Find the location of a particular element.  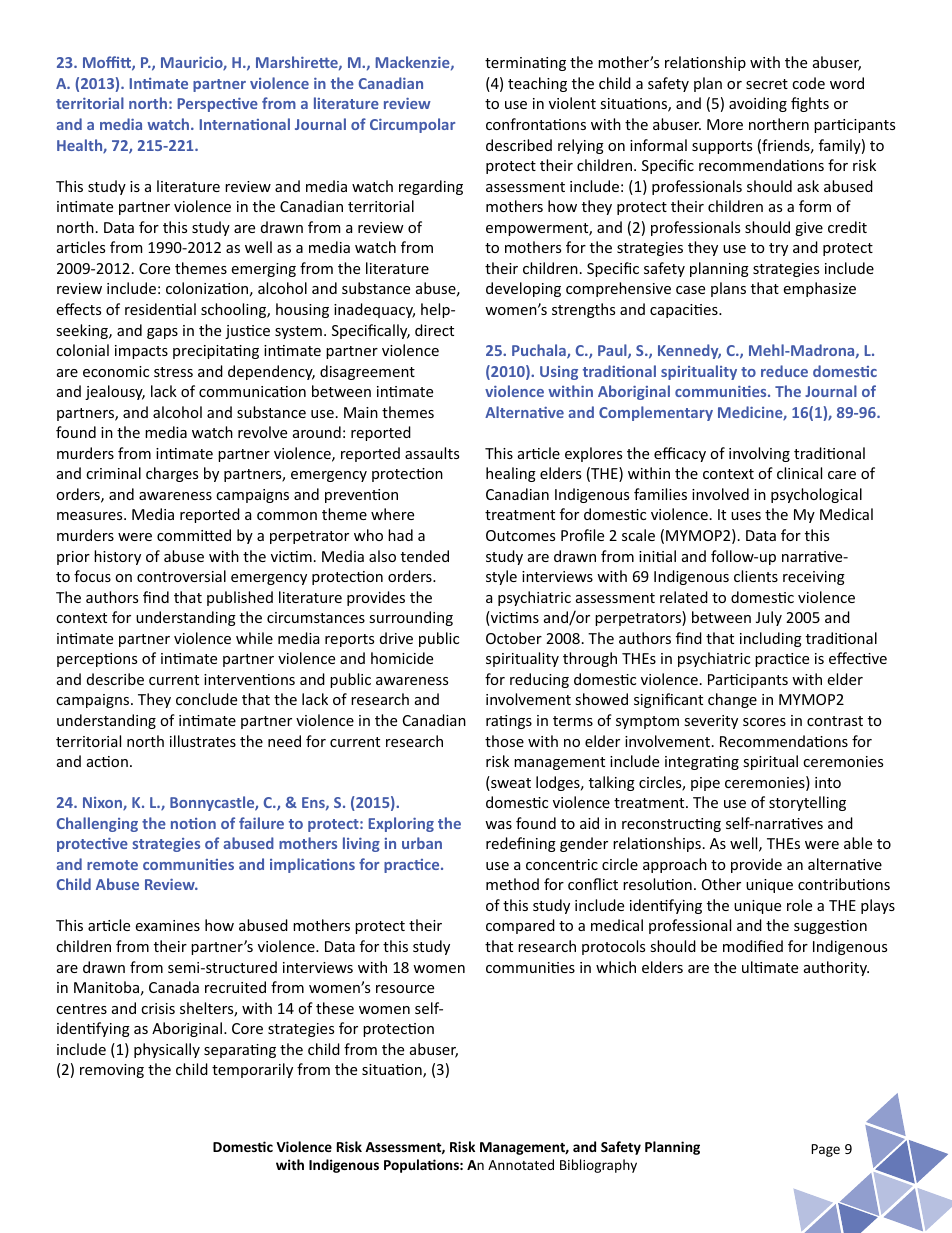

sweat is located at coordinates (510, 783).
